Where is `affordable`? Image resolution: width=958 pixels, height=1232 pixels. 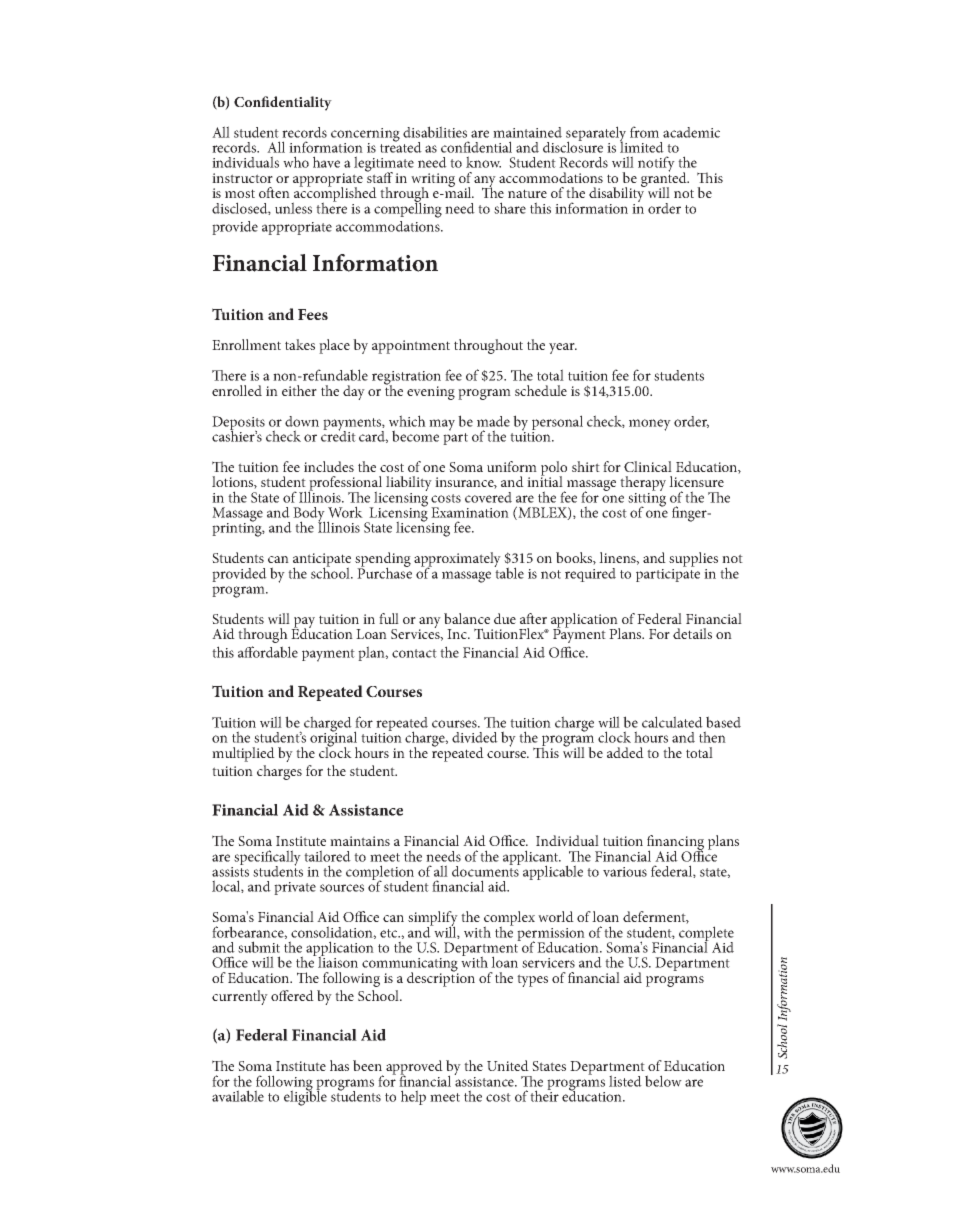
affordable is located at coordinates (268, 652).
